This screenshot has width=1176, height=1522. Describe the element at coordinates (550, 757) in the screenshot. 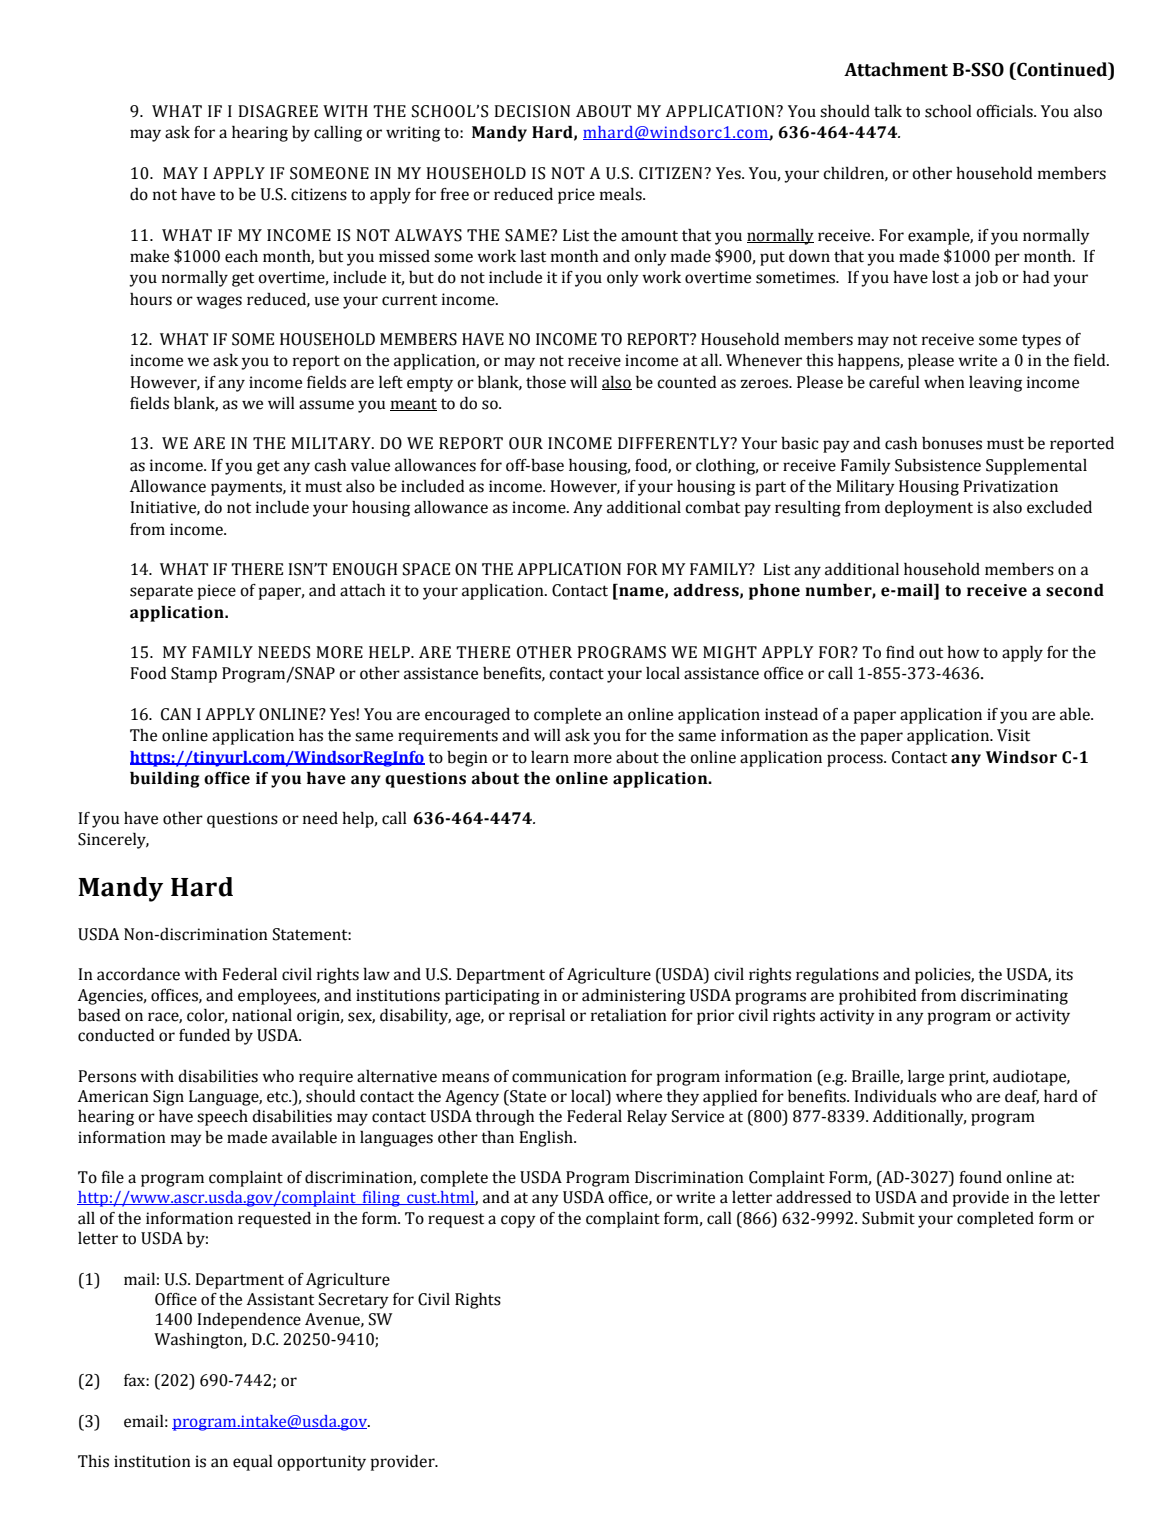

I see `learn` at that location.
